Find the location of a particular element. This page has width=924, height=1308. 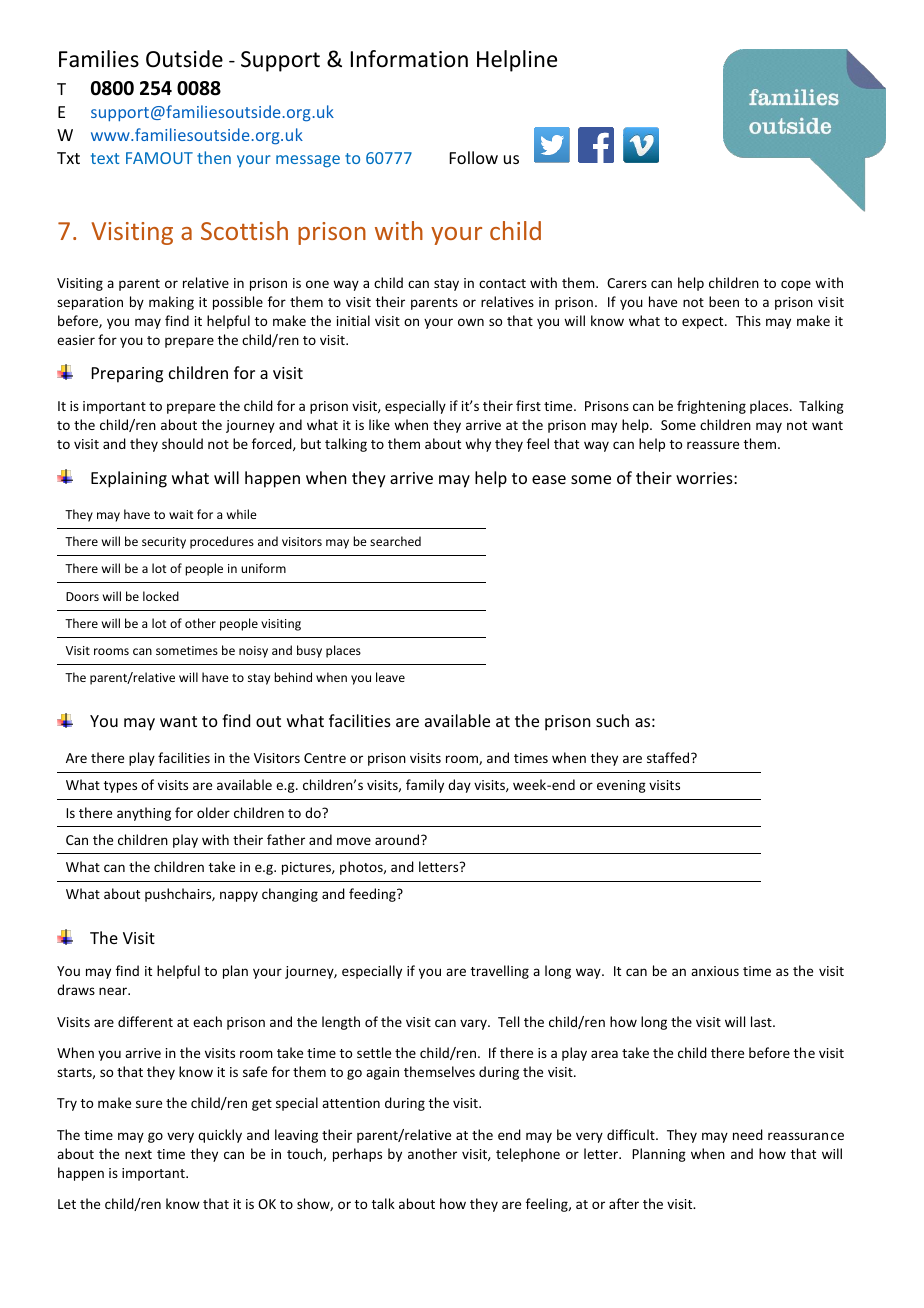

perhaps is located at coordinates (357, 1155).
